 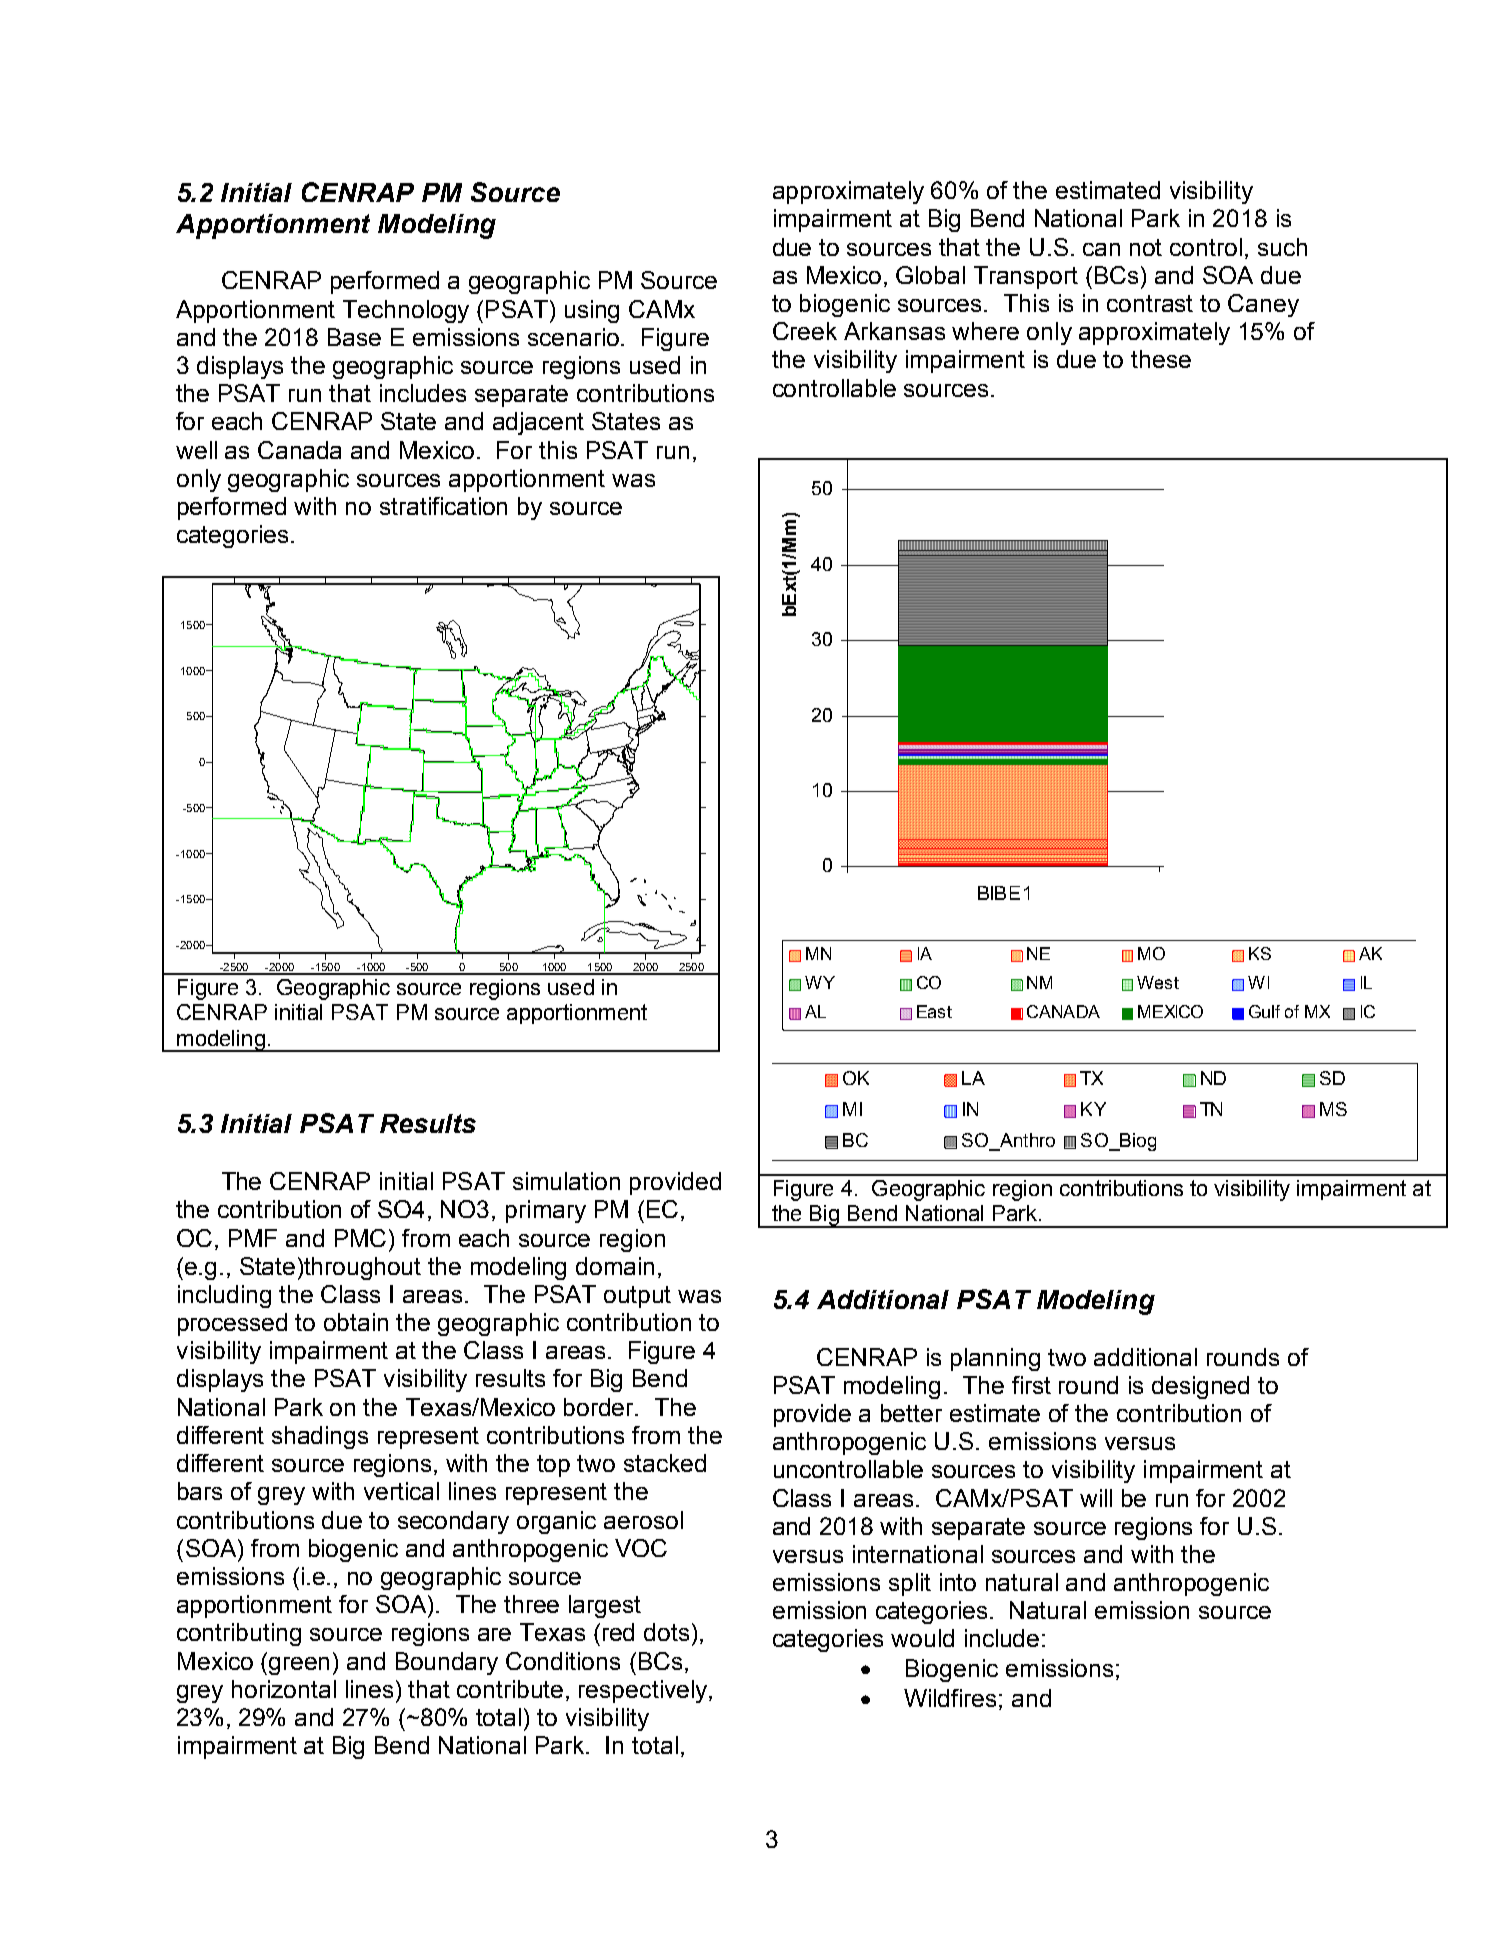 What do you see at coordinates (299, 1666) in the page?
I see `green` at bounding box center [299, 1666].
